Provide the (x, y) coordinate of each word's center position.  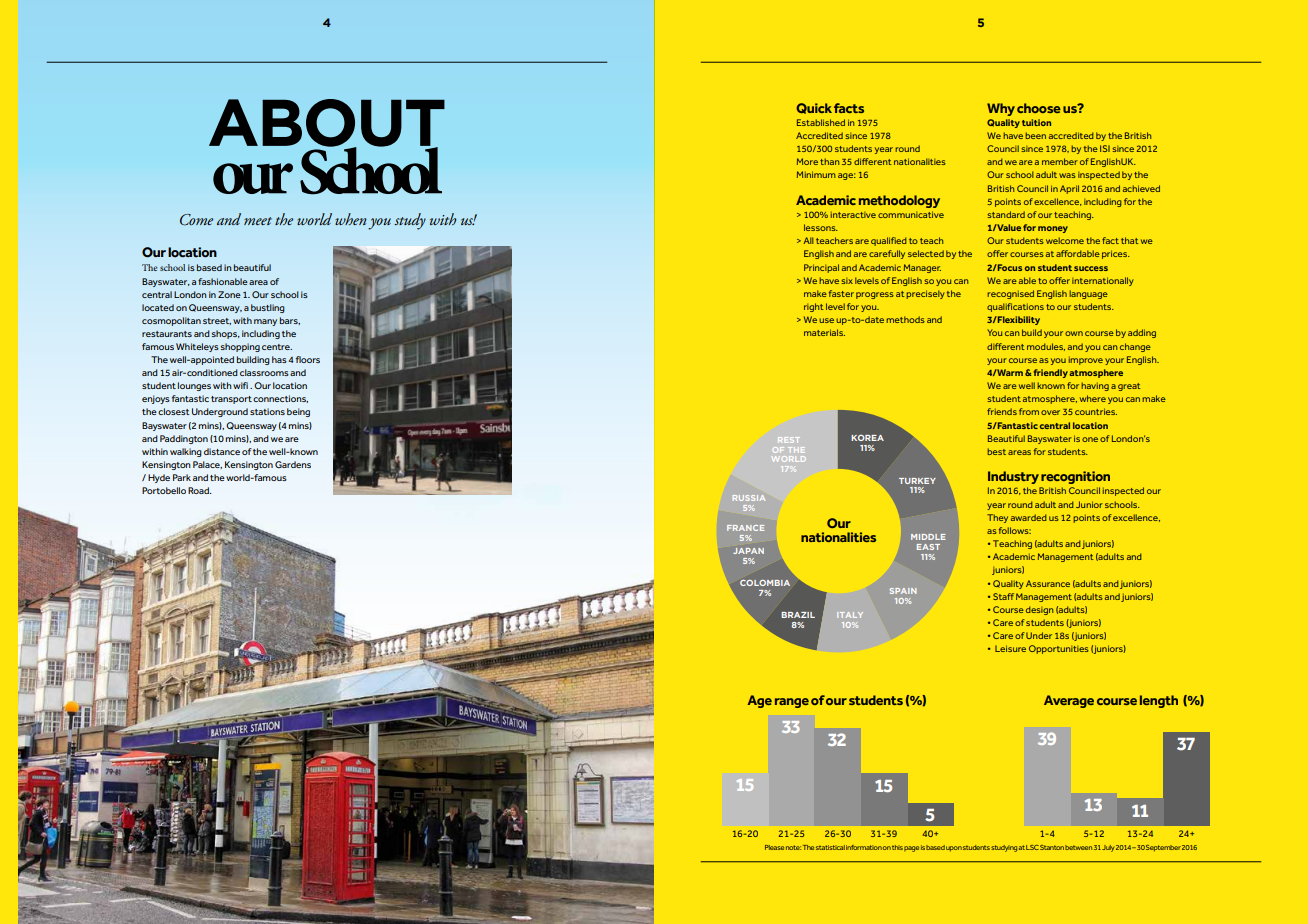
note (793, 847)
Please (774, 847)
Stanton (1052, 847)
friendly (1049, 373)
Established (821, 122)
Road (199, 490)
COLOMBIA (765, 583)
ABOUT (327, 124)
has (279, 359)
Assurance (1048, 583)
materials (824, 332)
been (1036, 135)
